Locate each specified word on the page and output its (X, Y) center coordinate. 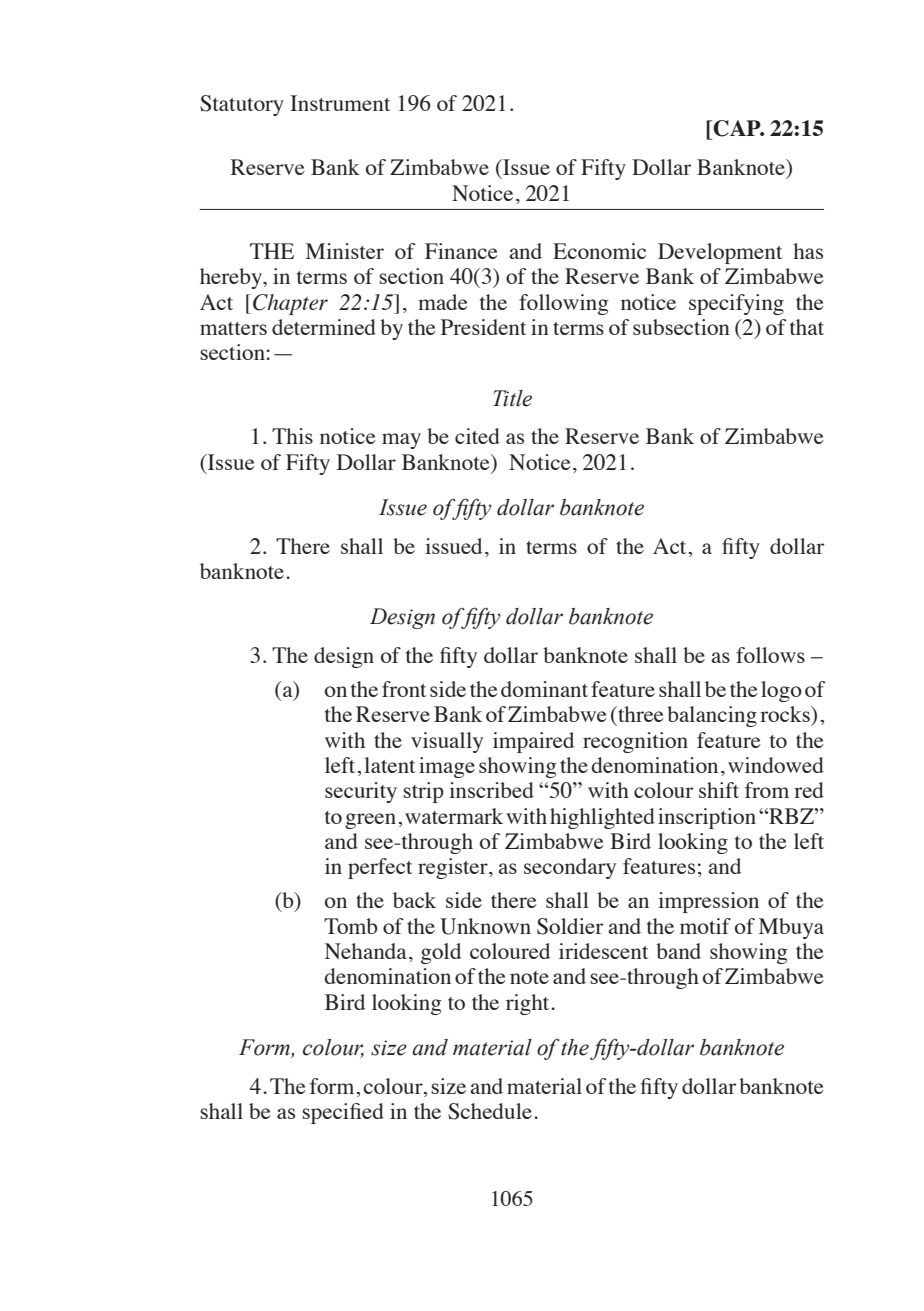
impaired (533, 742)
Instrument (340, 103)
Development (720, 253)
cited (477, 436)
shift (719, 790)
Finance (461, 251)
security (361, 792)
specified (343, 1113)
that (807, 327)
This (292, 436)
